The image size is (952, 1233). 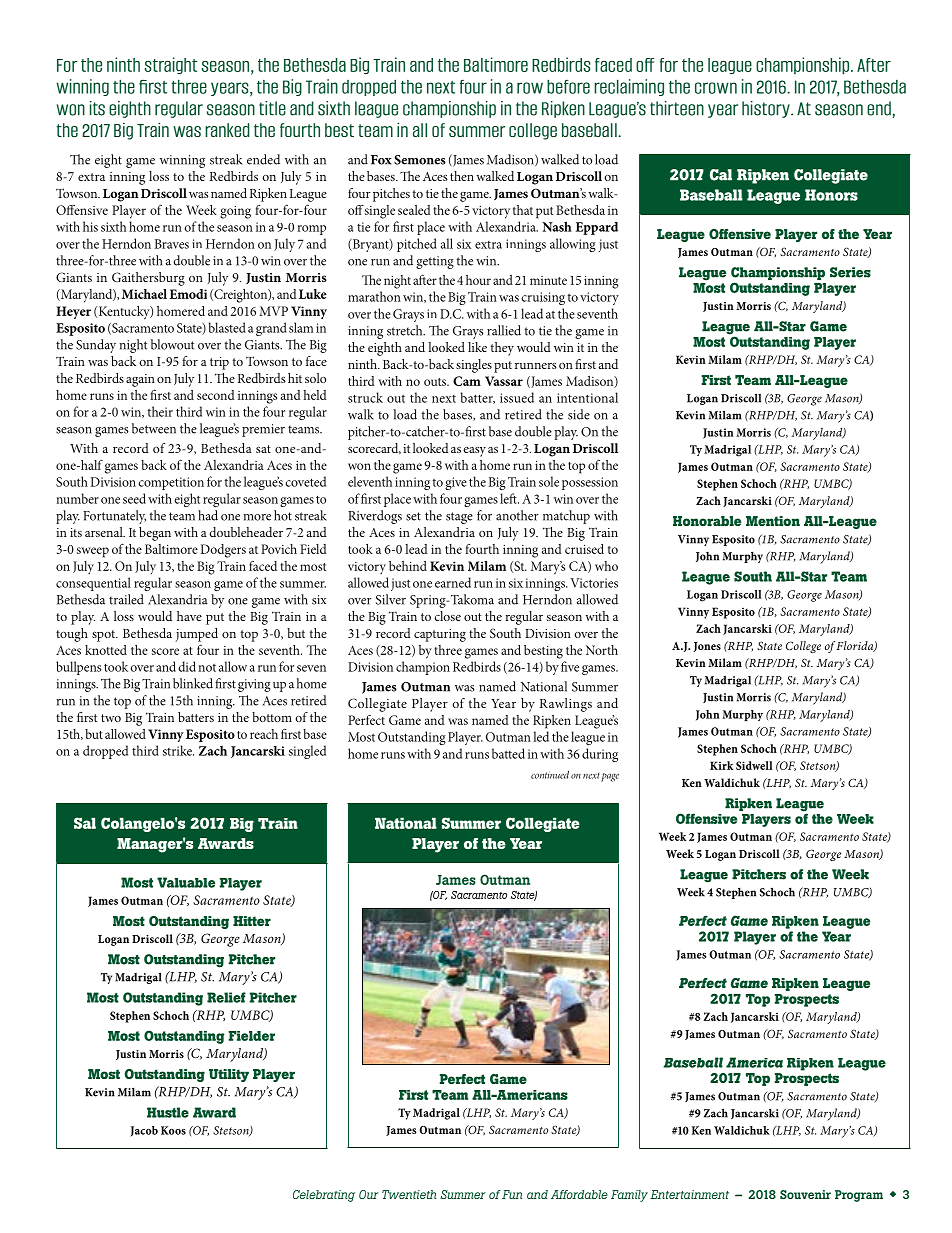 I want to click on Sidwell, so click(x=754, y=765).
